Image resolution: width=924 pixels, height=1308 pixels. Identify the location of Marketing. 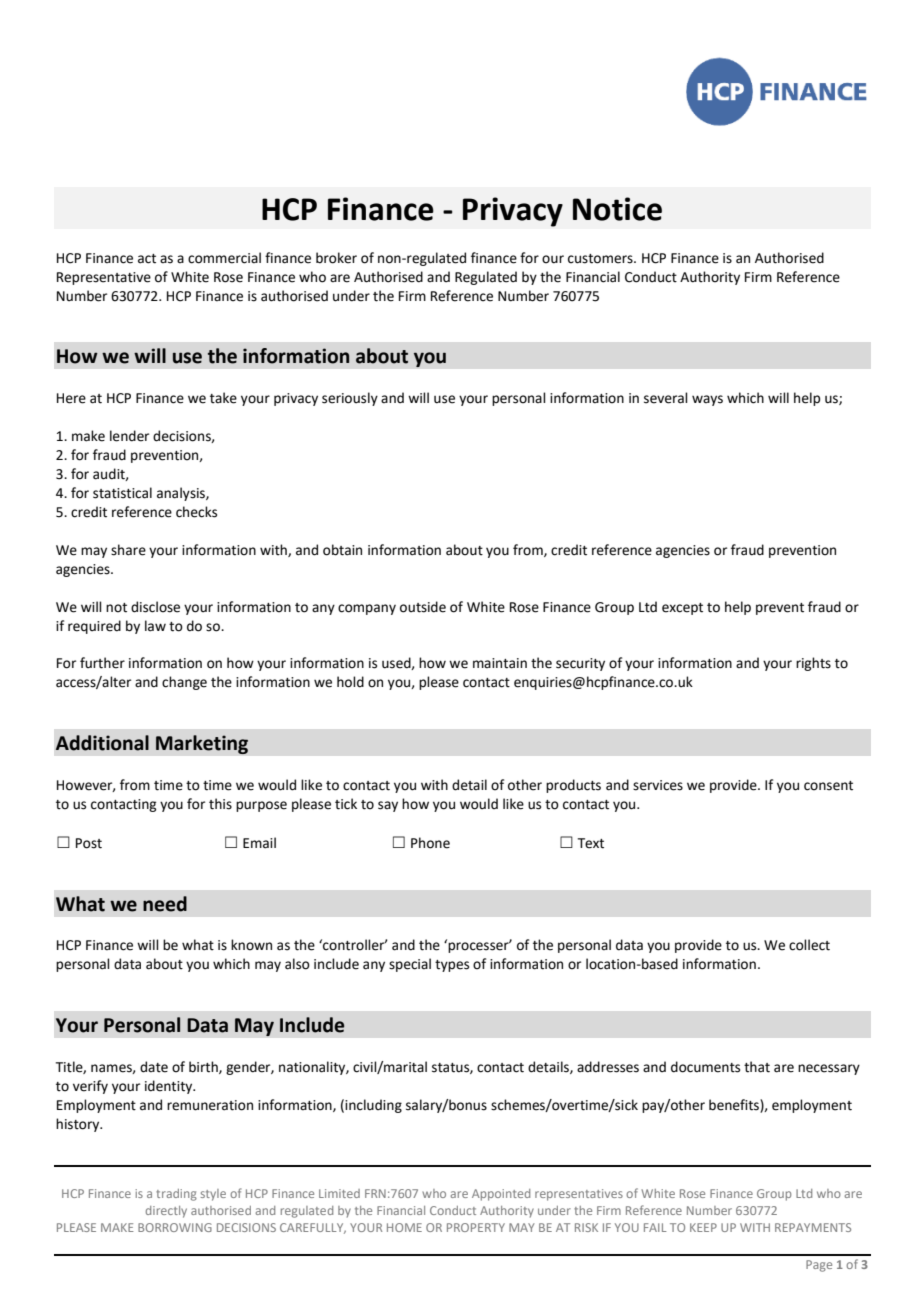
(202, 744).
